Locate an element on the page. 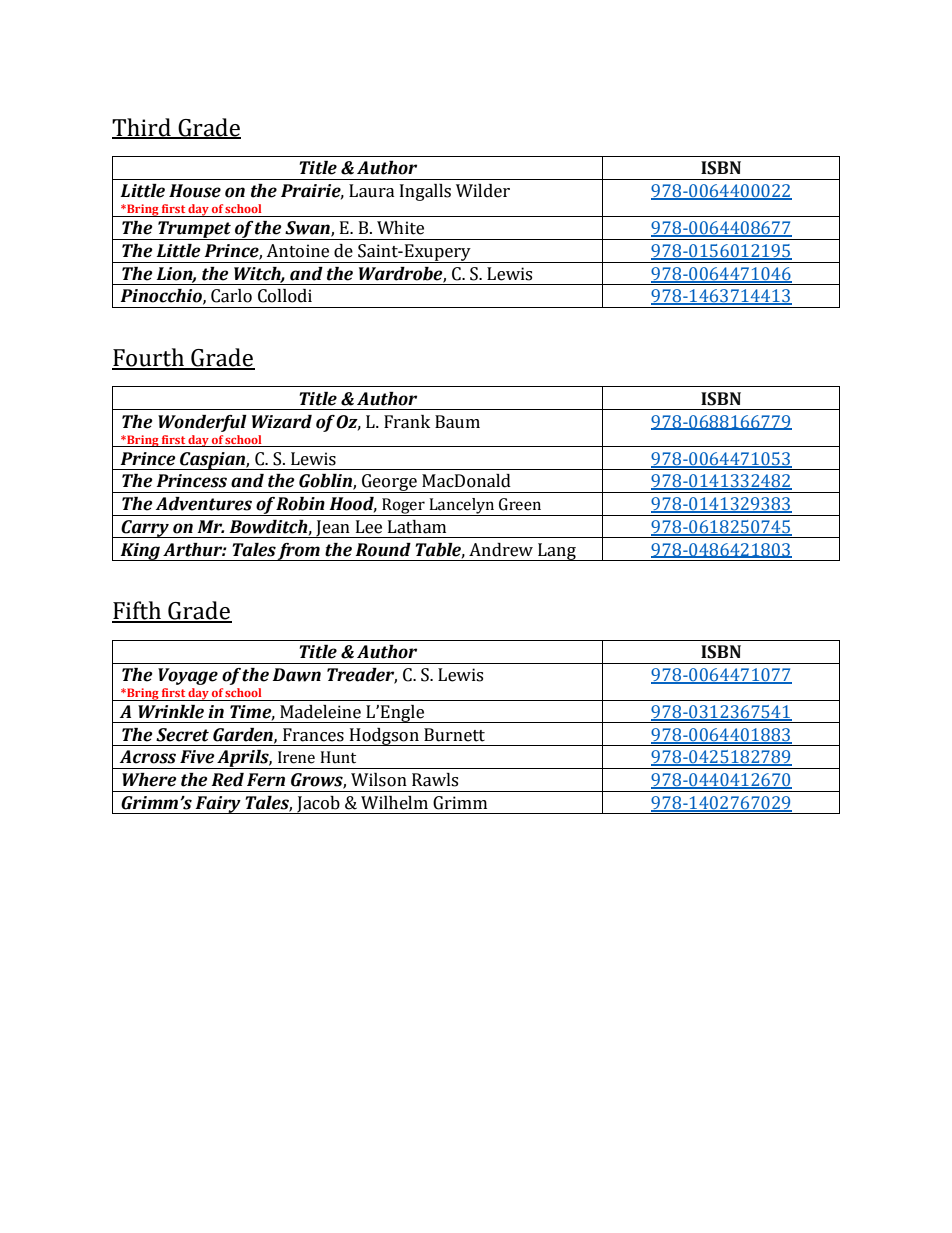 This page has width=952, height=1233. King is located at coordinates (140, 552).
